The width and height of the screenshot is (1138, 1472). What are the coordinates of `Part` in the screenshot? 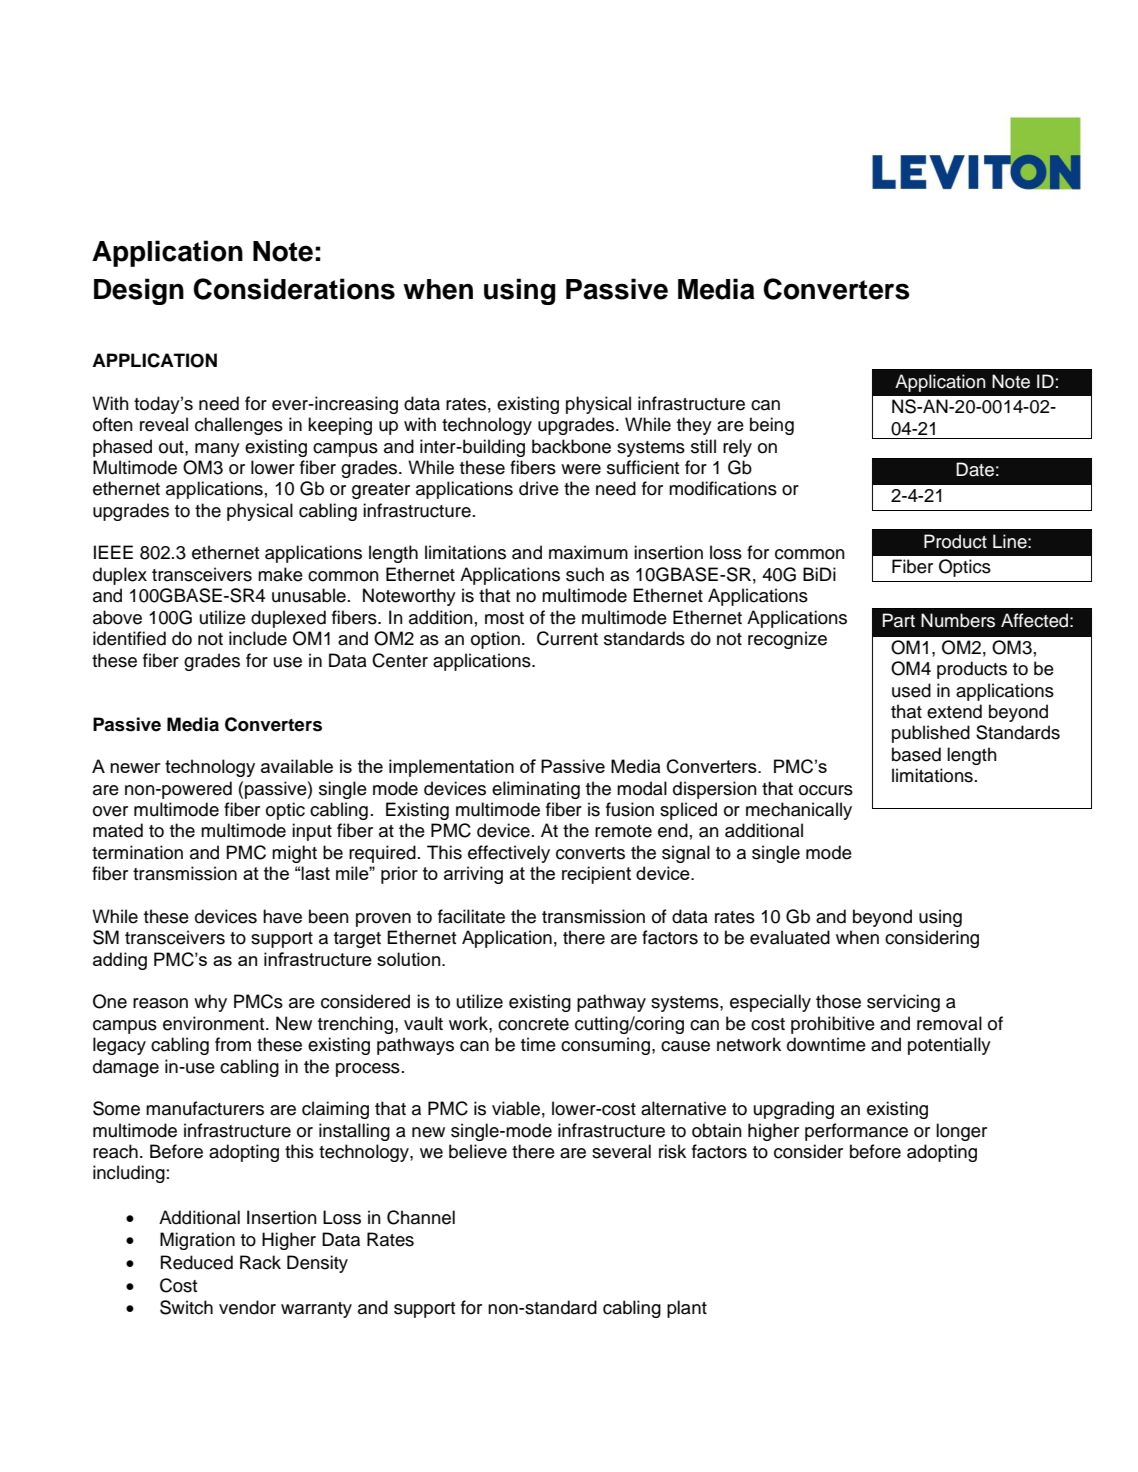 It's located at (899, 620).
